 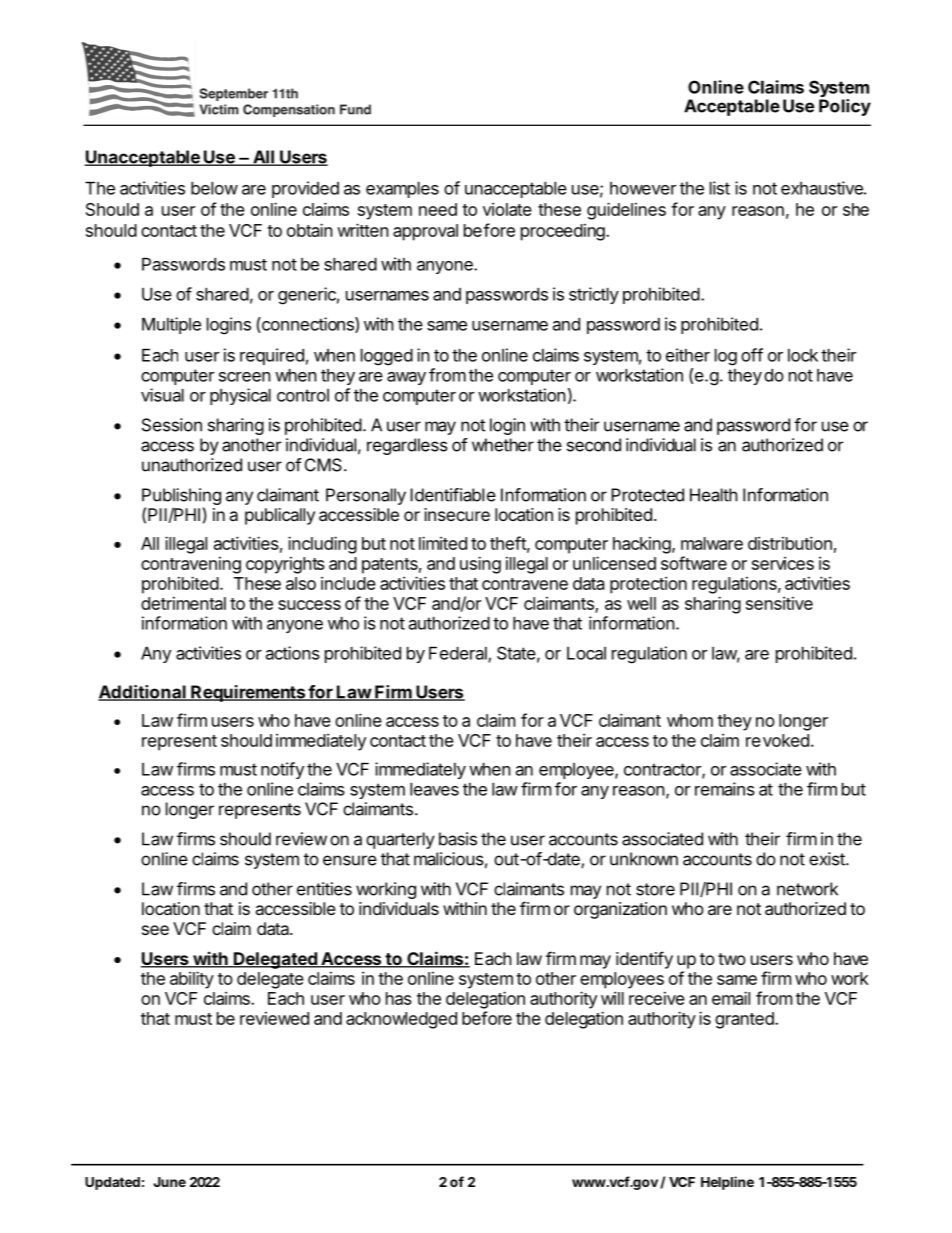 What do you see at coordinates (169, 1182) in the document?
I see `June` at bounding box center [169, 1182].
